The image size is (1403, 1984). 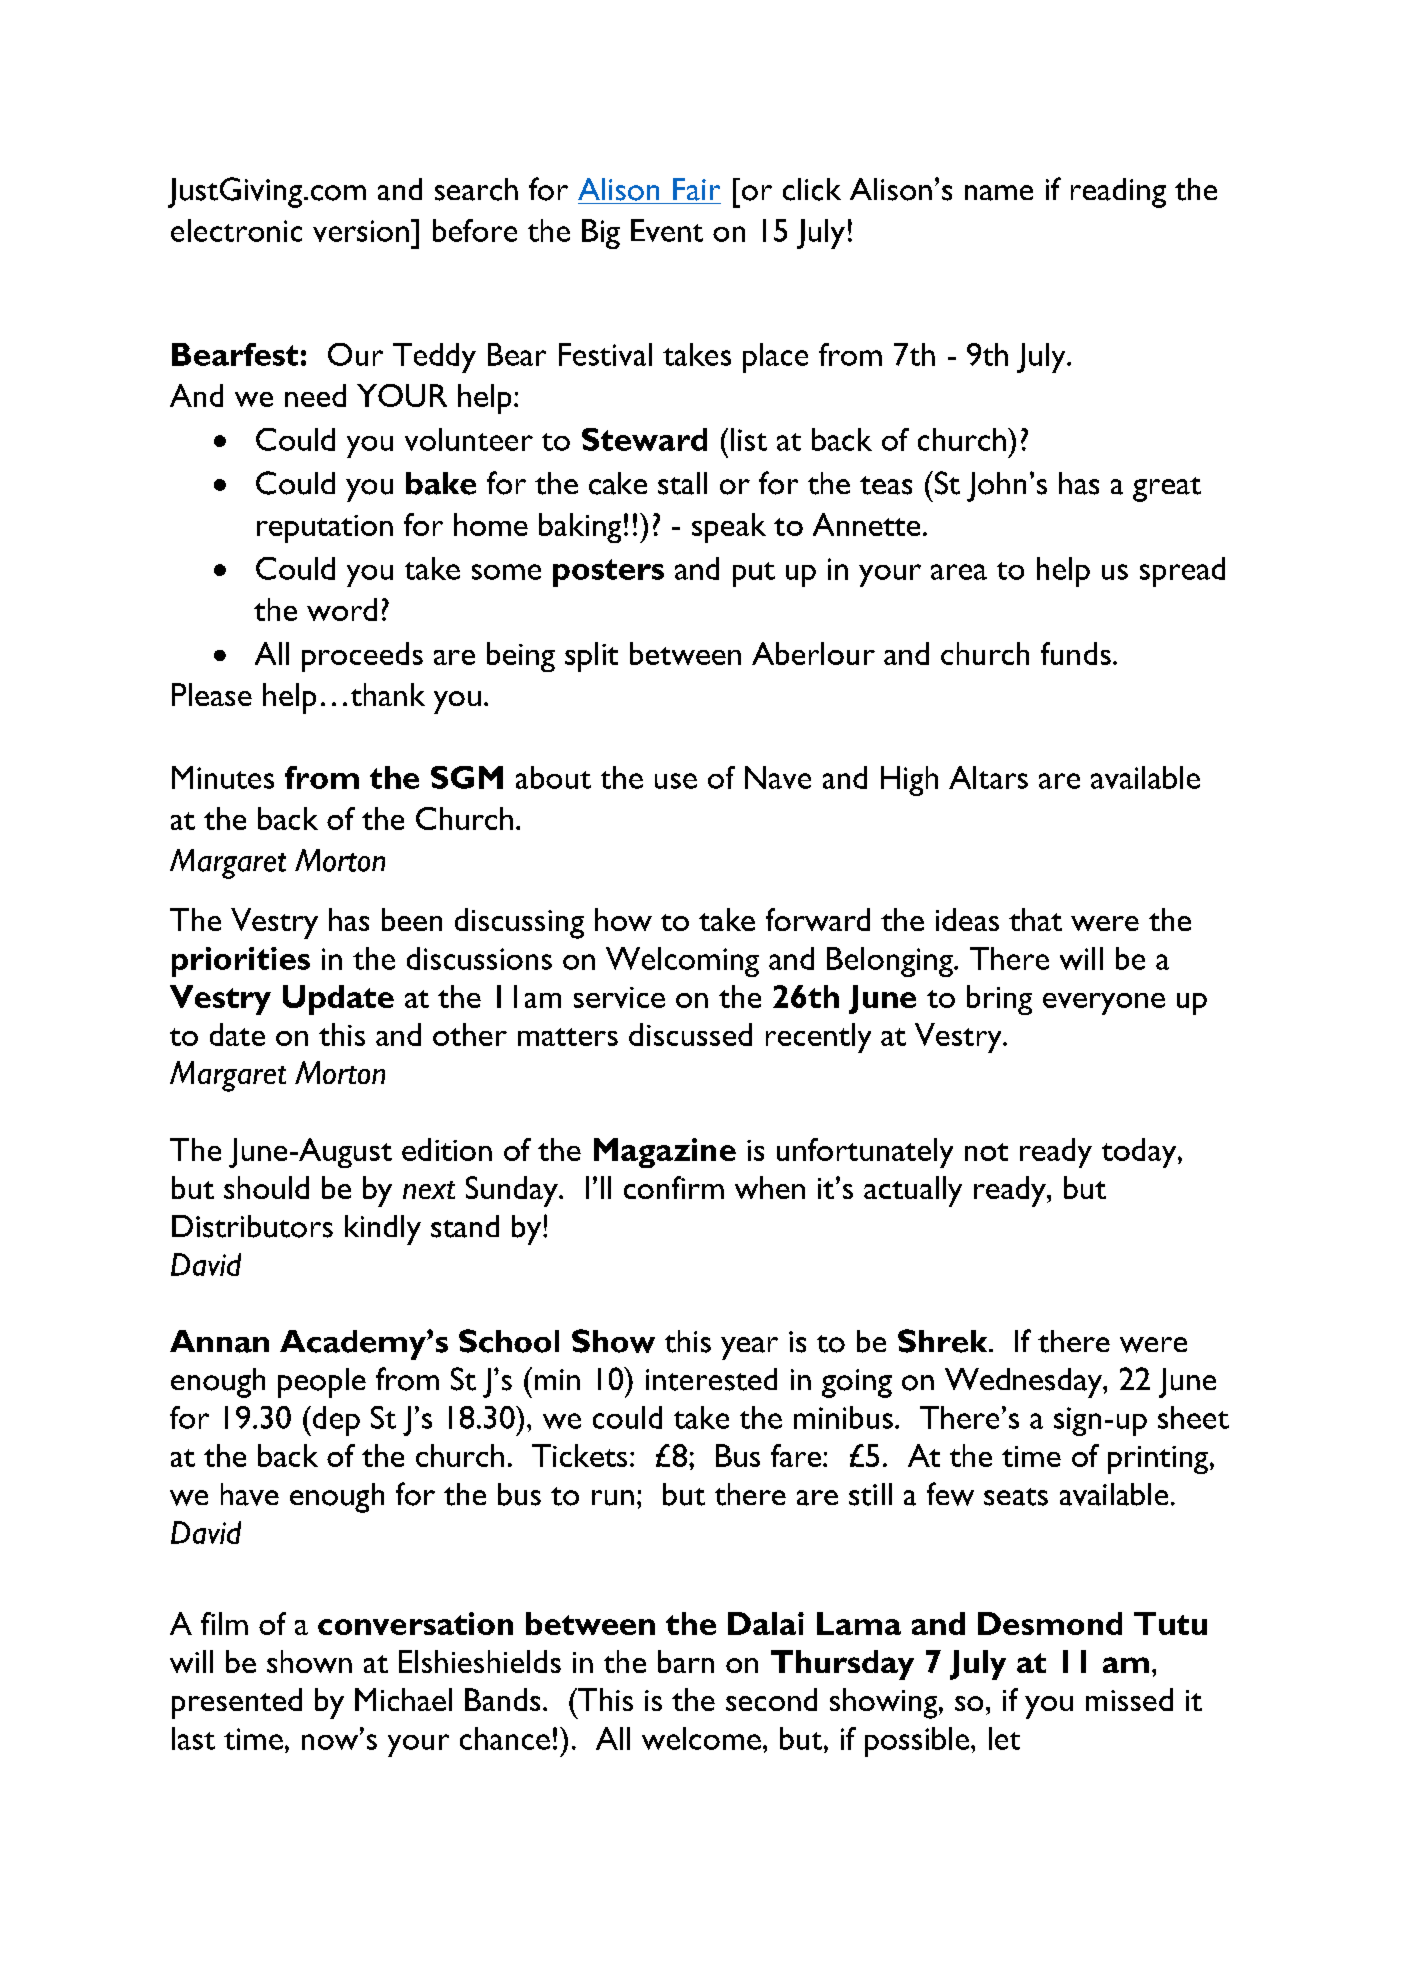 What do you see at coordinates (667, 230) in the screenshot?
I see `Event` at bounding box center [667, 230].
